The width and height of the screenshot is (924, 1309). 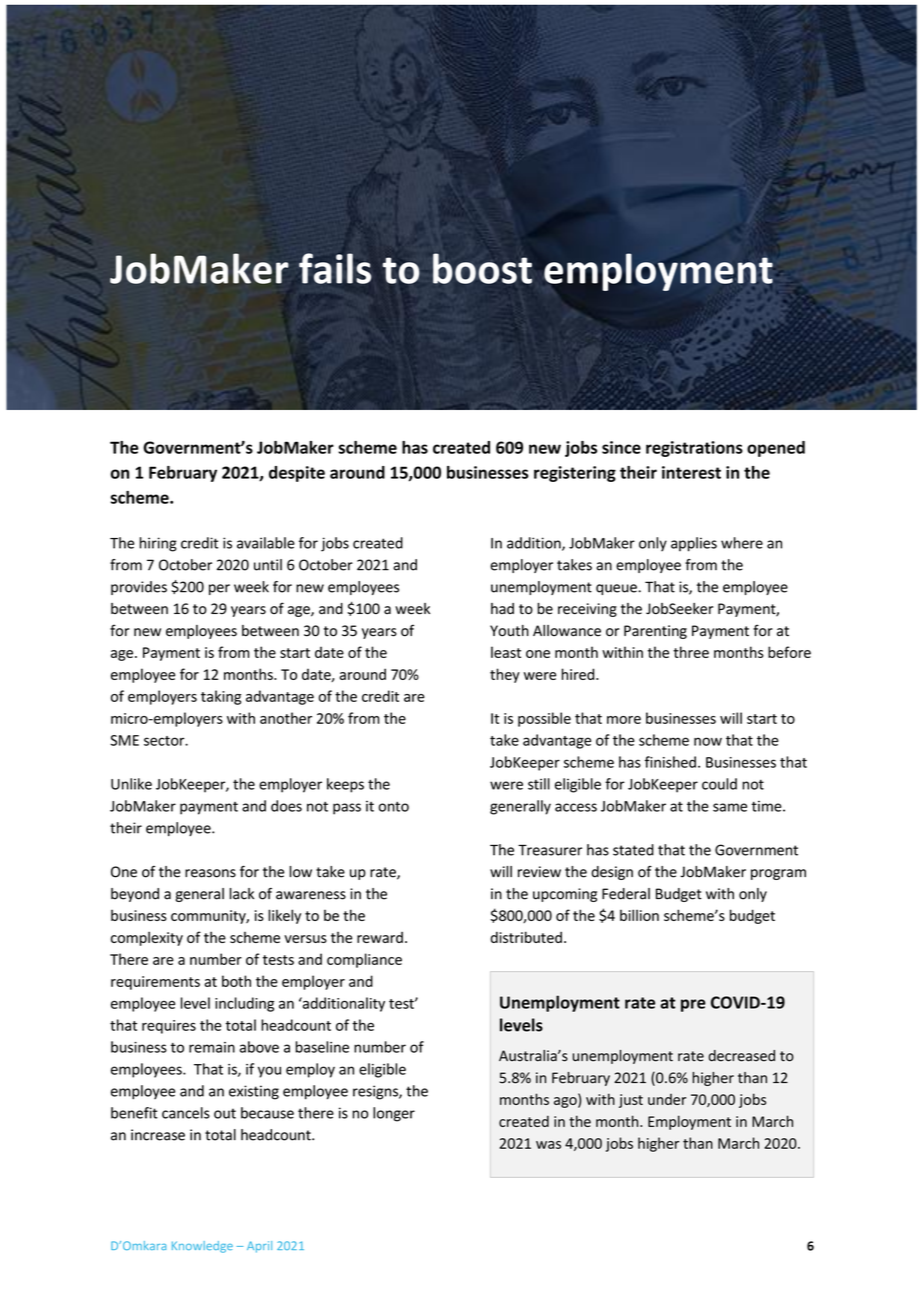 I want to click on fails, so click(x=335, y=268).
